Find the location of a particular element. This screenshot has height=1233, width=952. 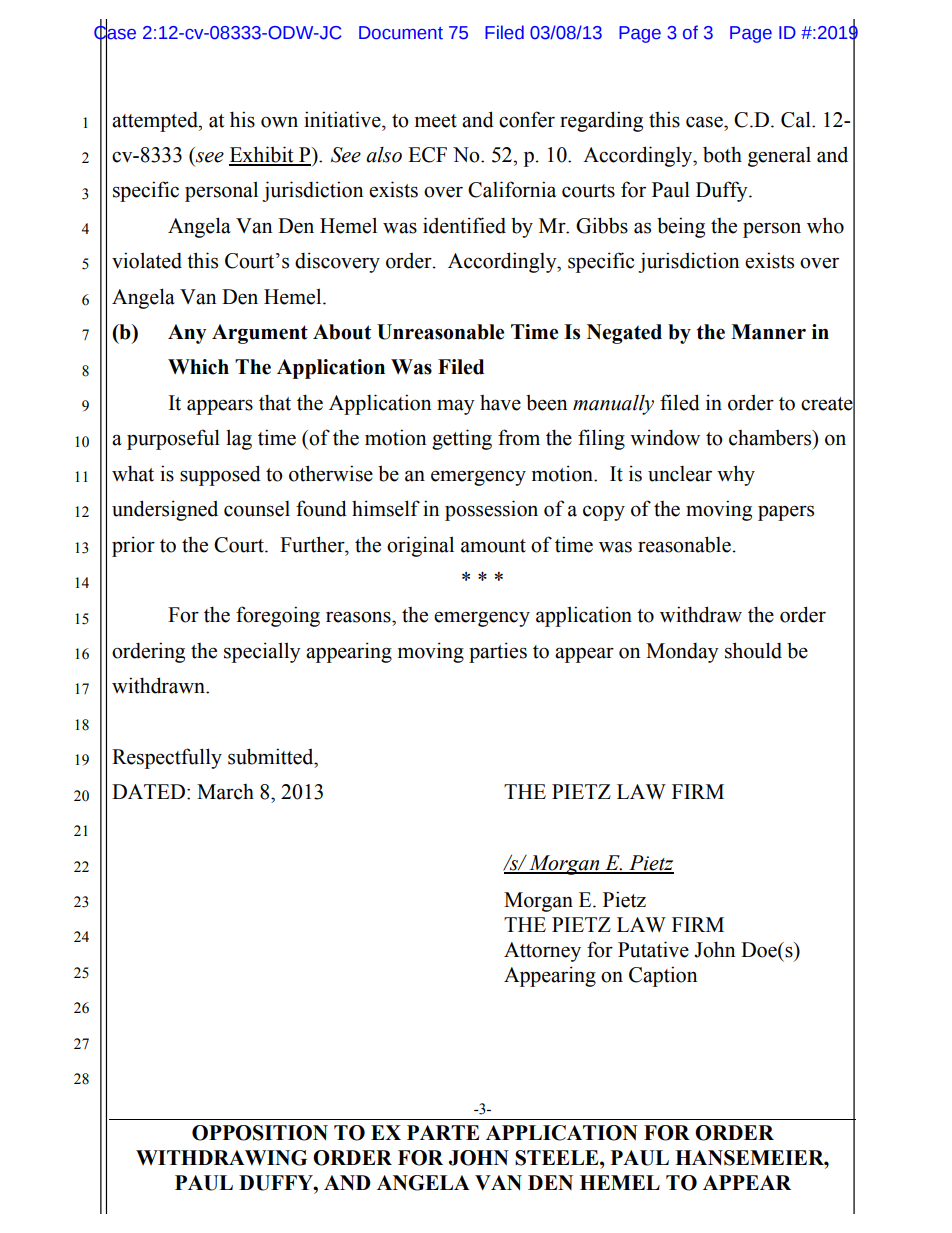

Manner is located at coordinates (768, 332).
